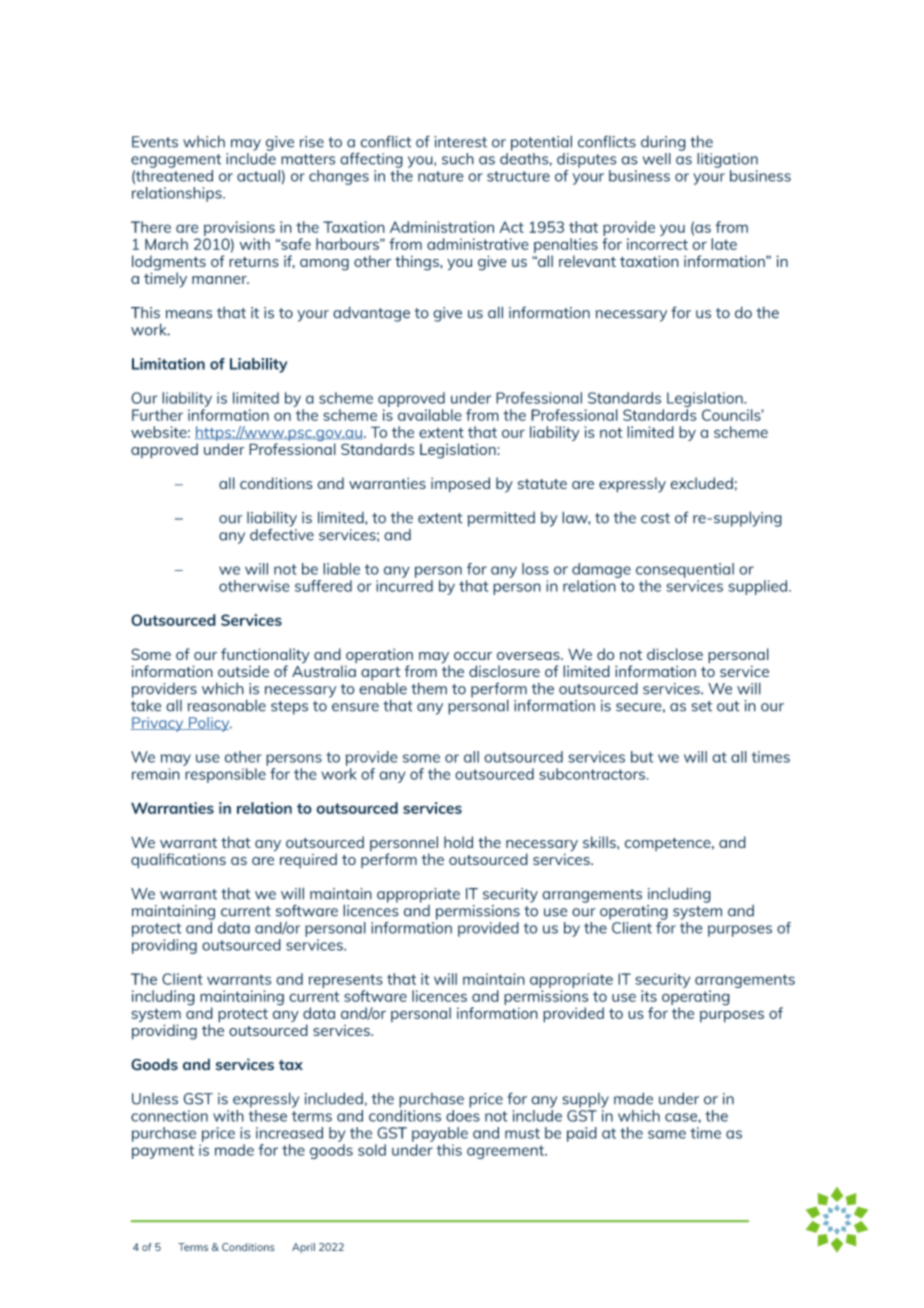 The height and width of the page is (1308, 924). I want to click on set, so click(701, 706).
